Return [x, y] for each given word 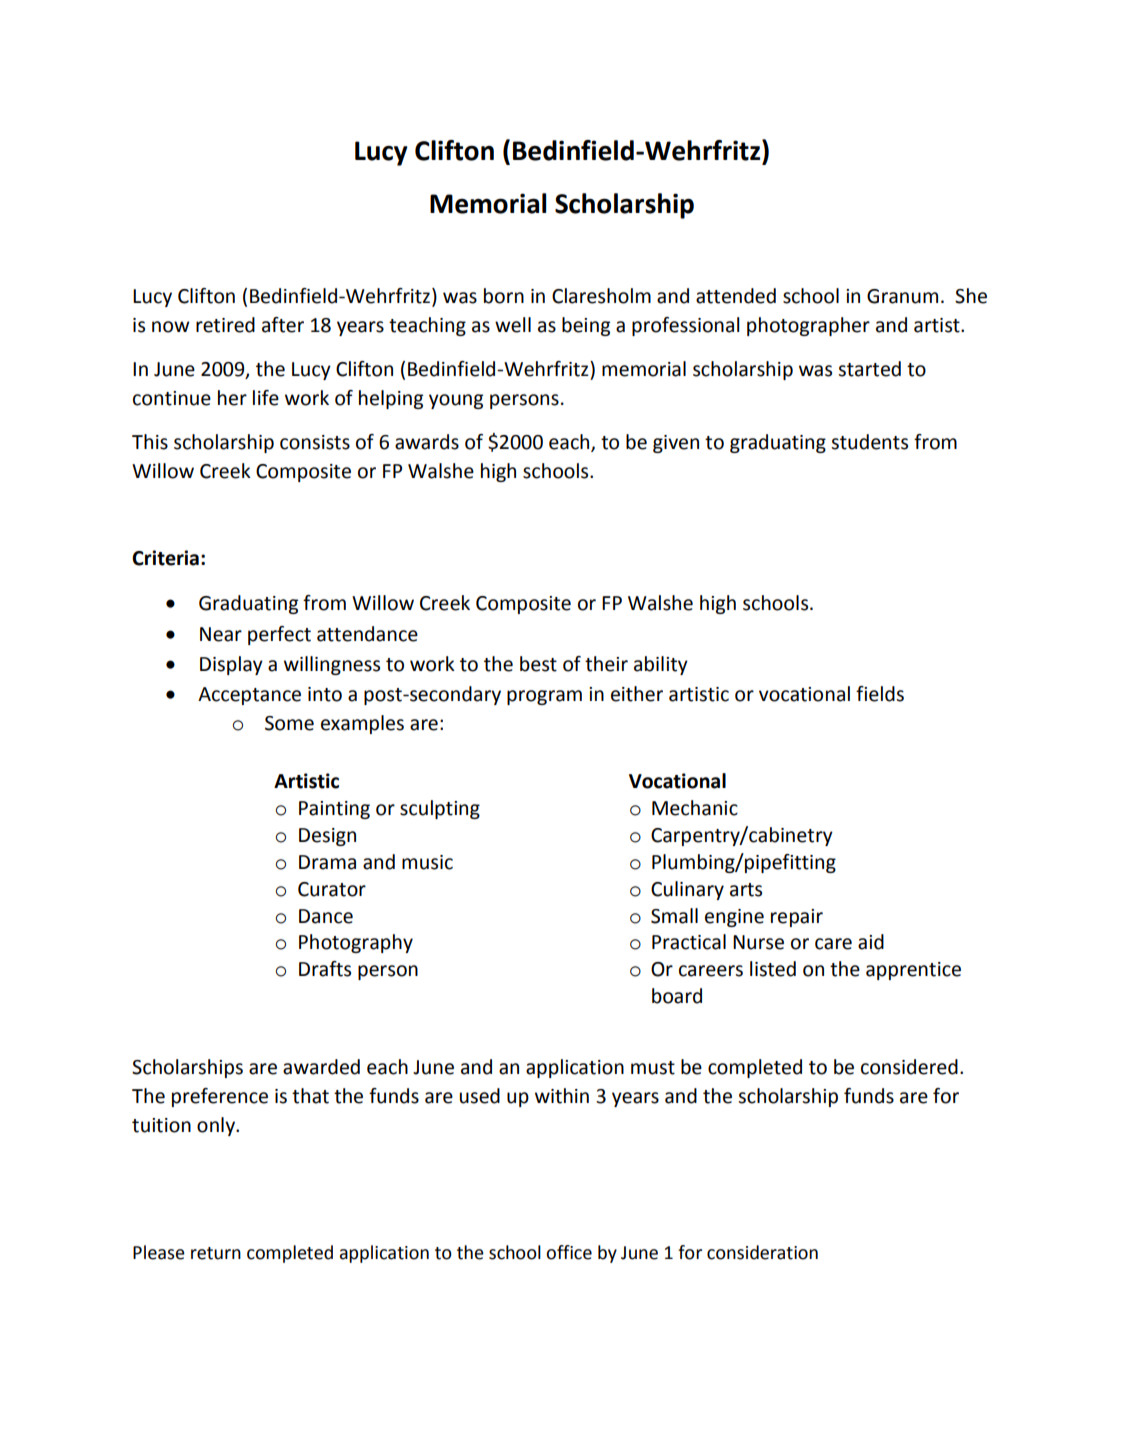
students [869, 442]
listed [773, 969]
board [677, 996]
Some [289, 723]
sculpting [440, 809]
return [216, 1253]
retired [225, 325]
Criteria [165, 558]
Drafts [325, 969]
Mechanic [695, 808]
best [538, 664]
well [513, 325]
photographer [808, 326]
